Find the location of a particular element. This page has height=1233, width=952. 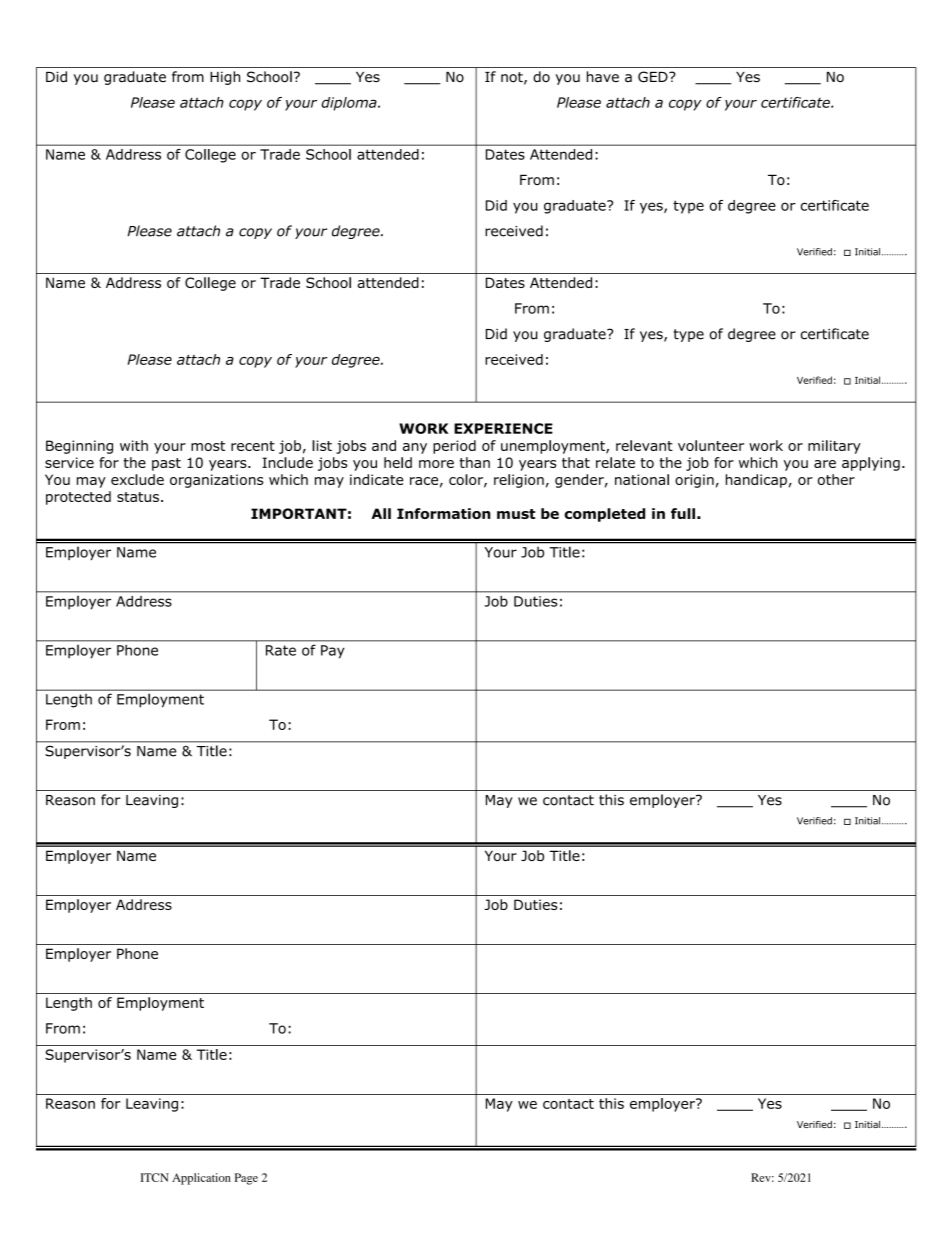

completed is located at coordinates (605, 515).
